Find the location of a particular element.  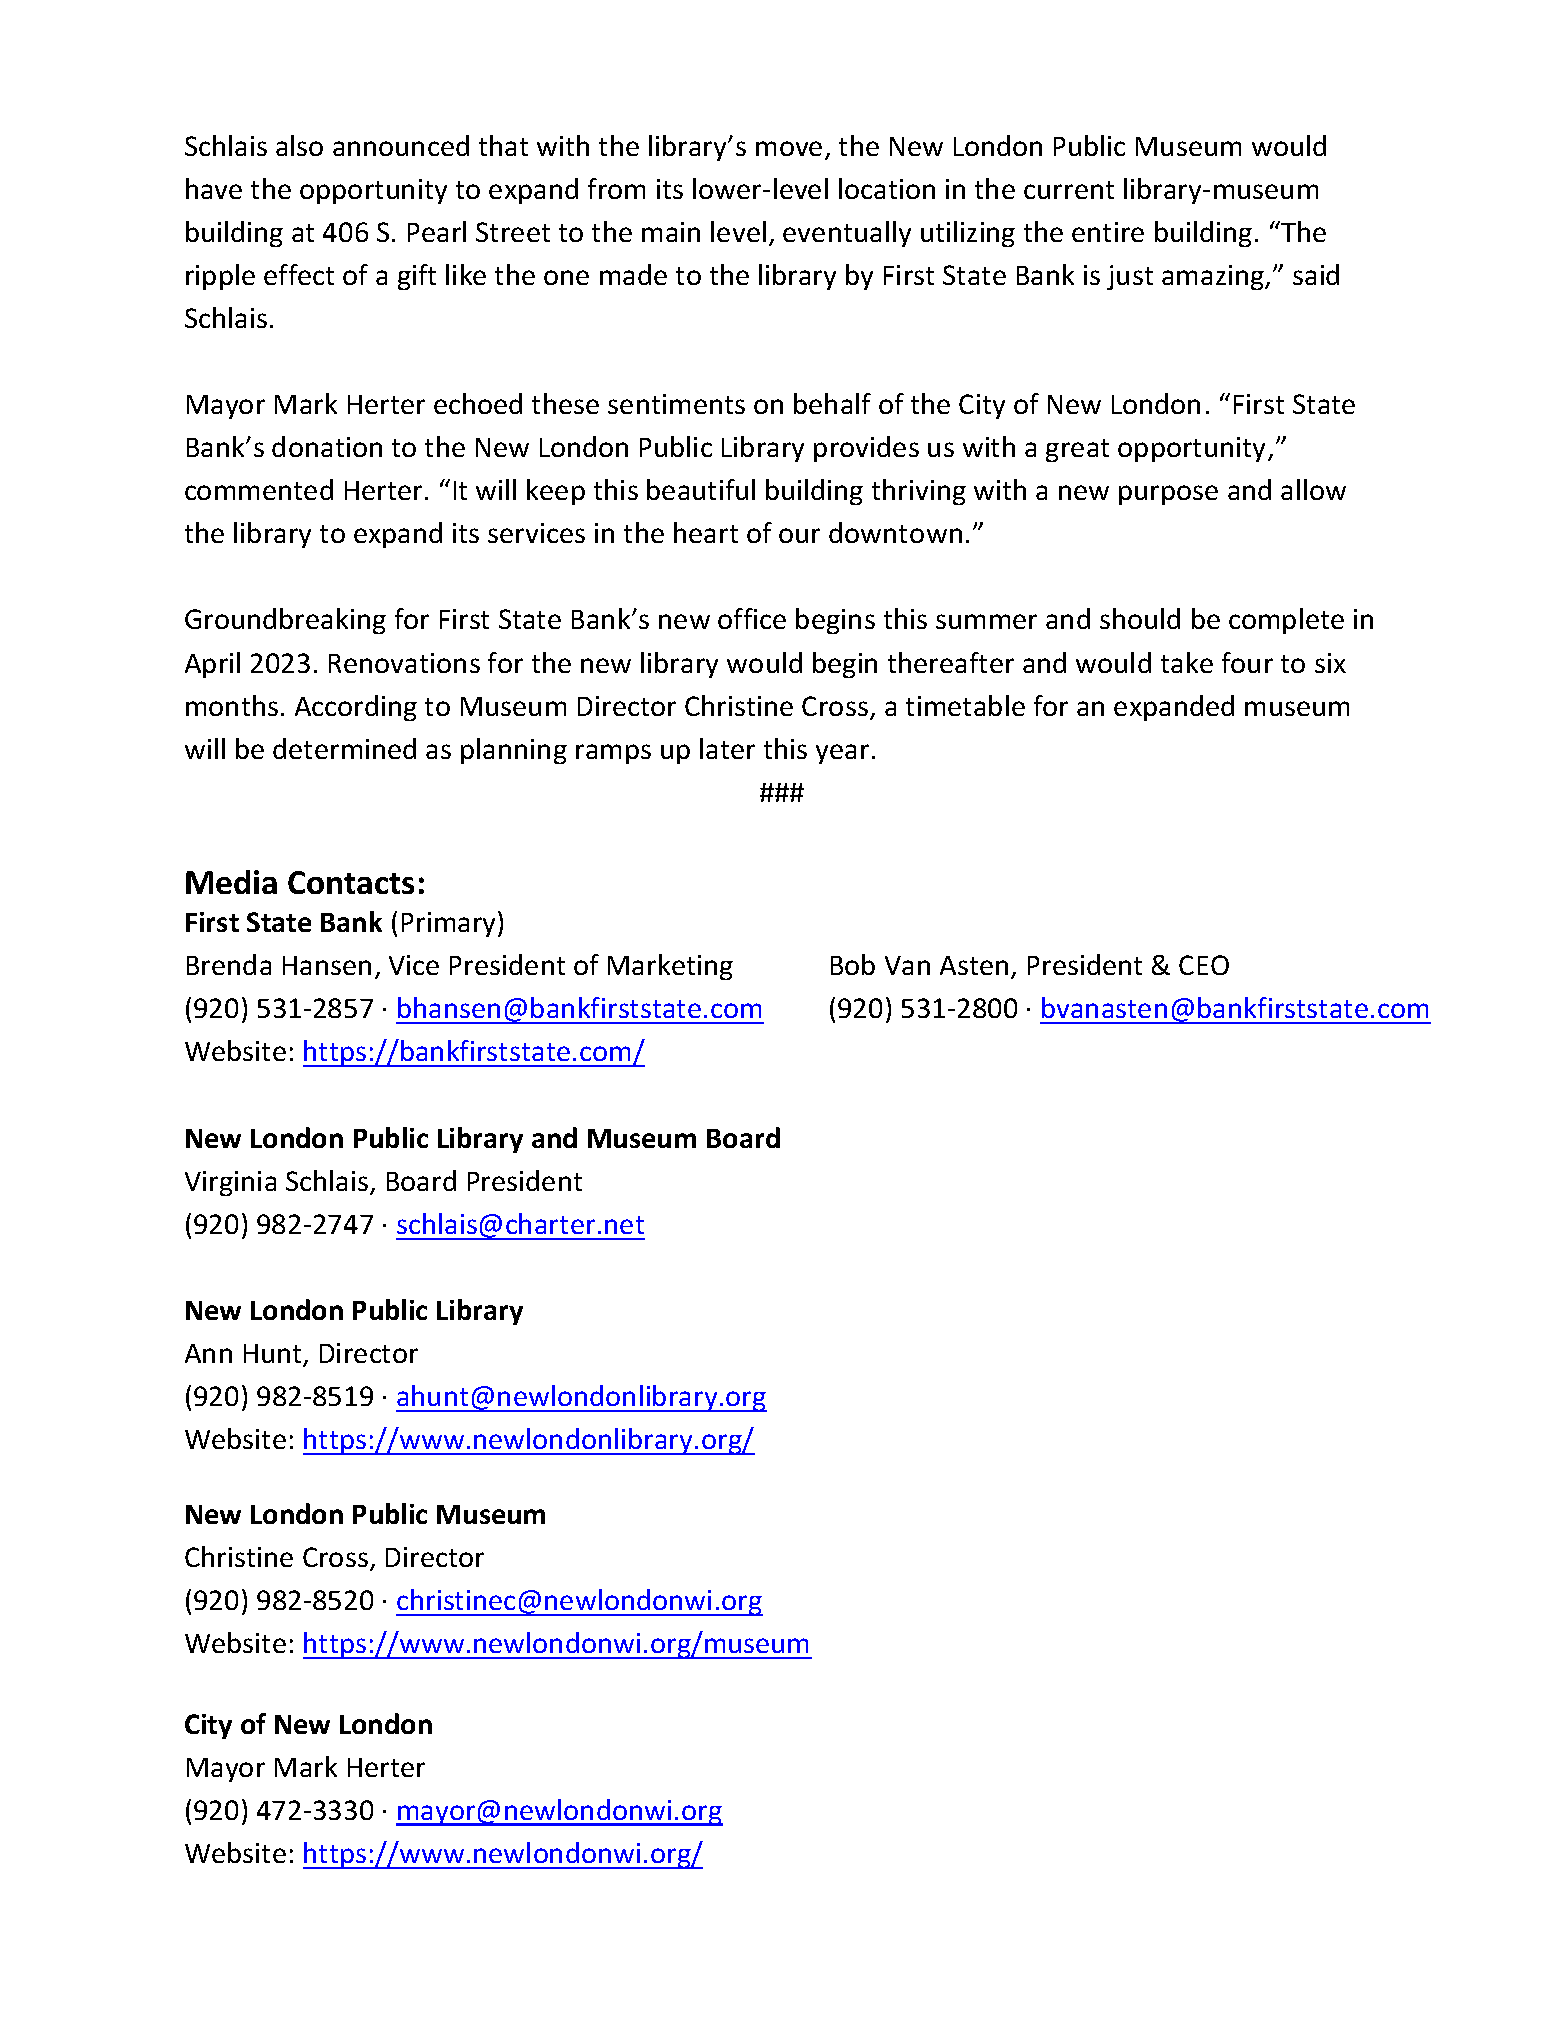

Bob is located at coordinates (853, 964).
